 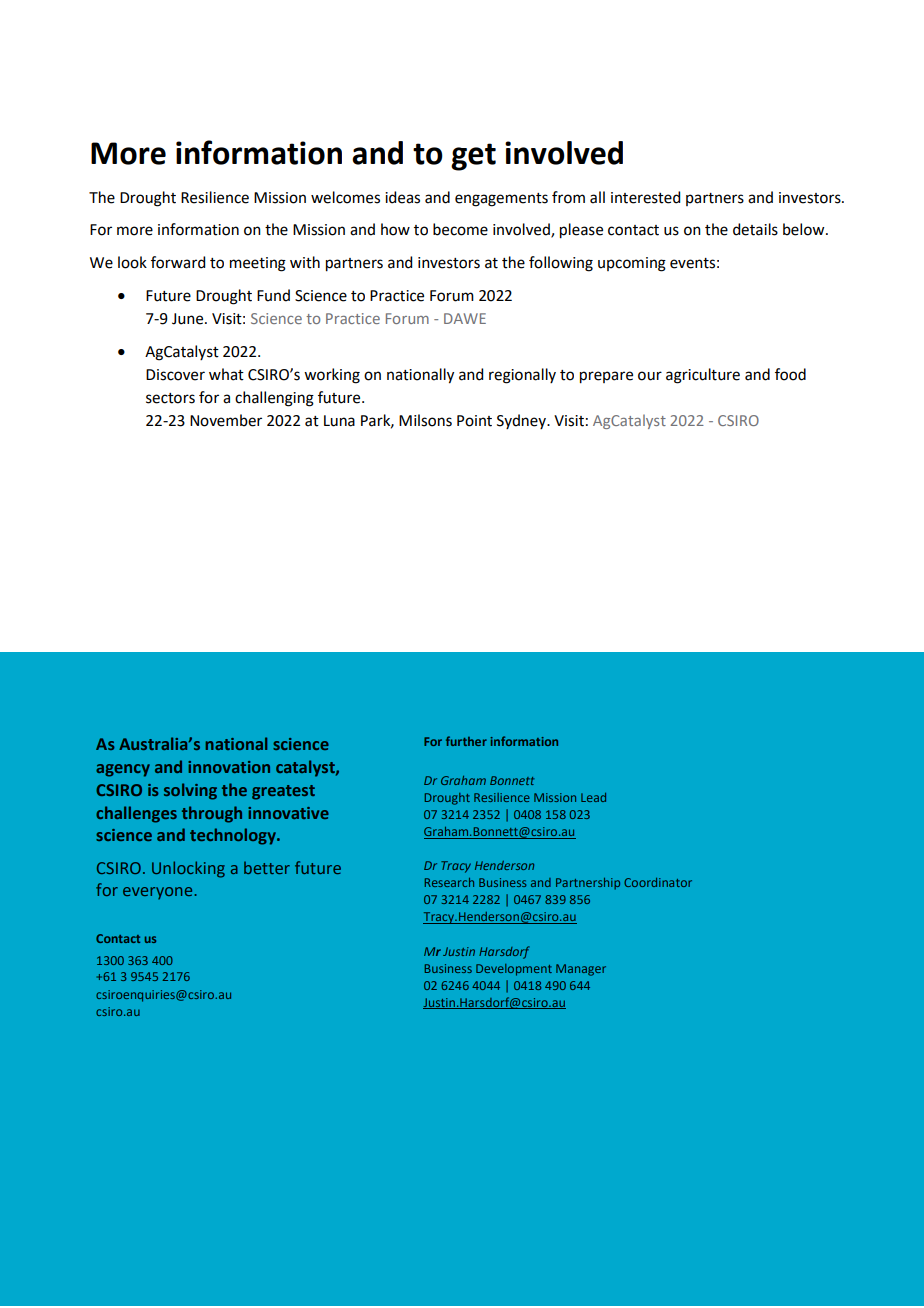 What do you see at coordinates (466, 741) in the screenshot?
I see `further` at bounding box center [466, 741].
